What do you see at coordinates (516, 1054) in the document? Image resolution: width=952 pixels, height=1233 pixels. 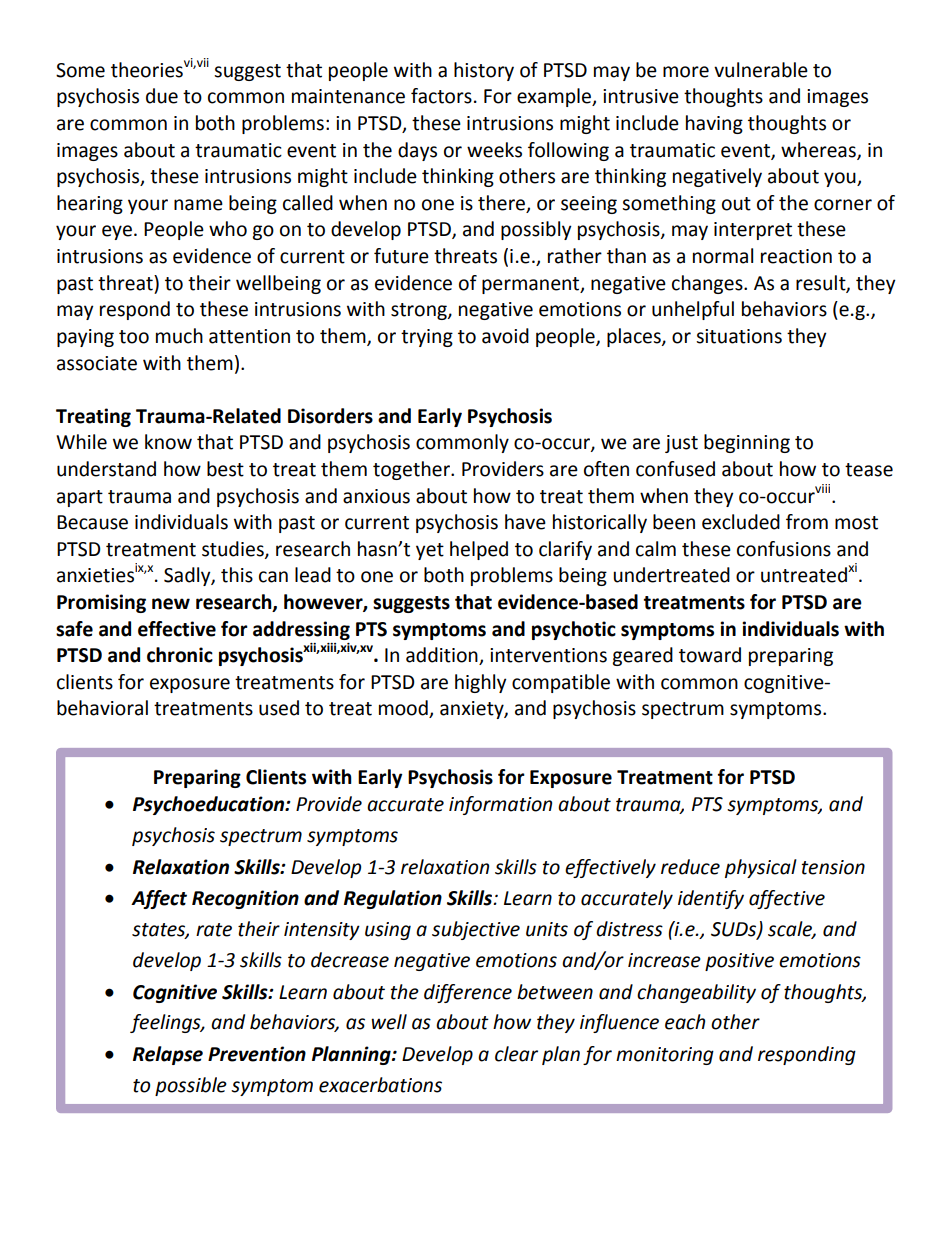 I see `clear` at bounding box center [516, 1054].
